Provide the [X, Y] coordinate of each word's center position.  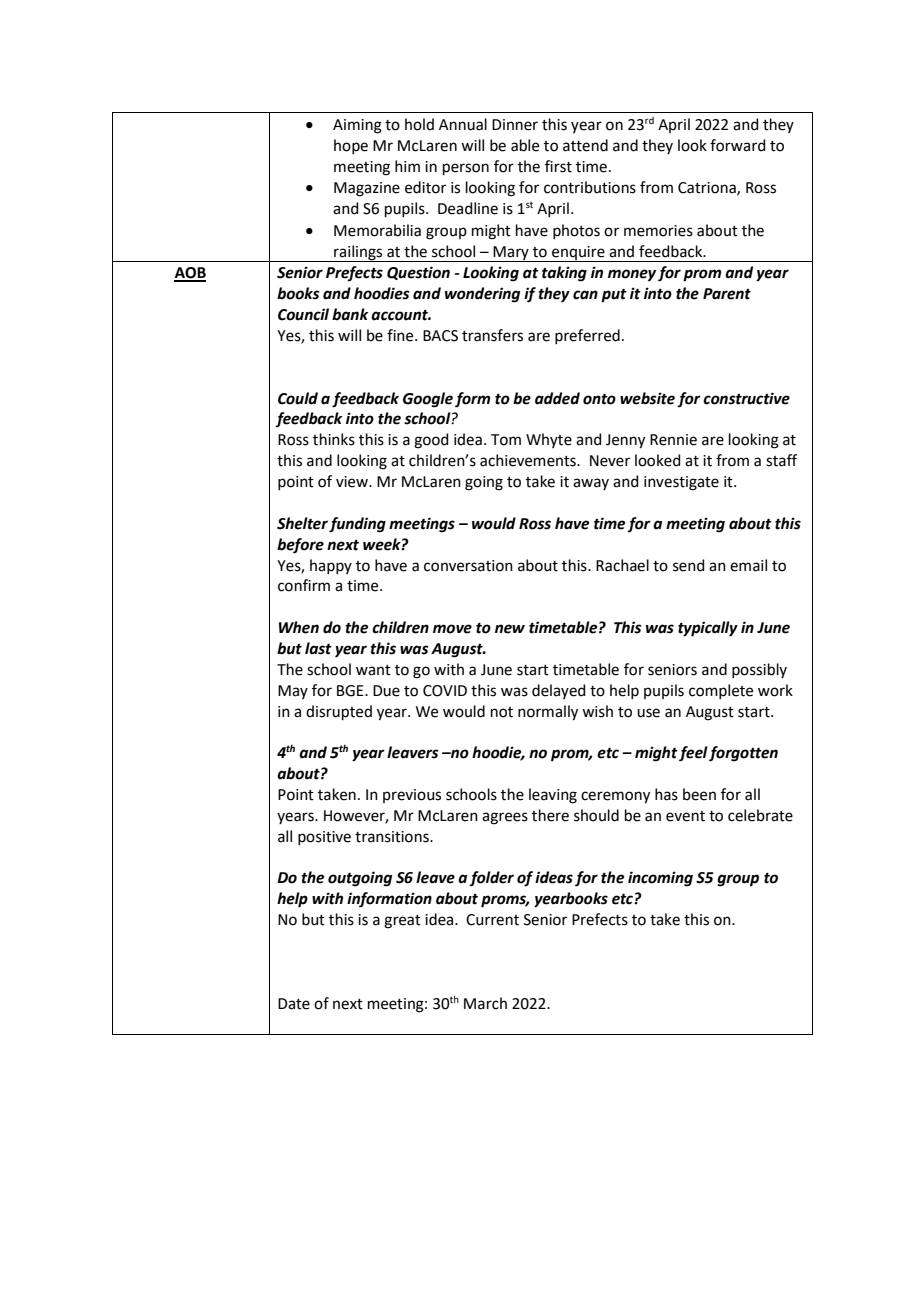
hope [351, 146]
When [299, 627]
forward [738, 145]
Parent [727, 294]
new [510, 629]
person [466, 169]
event [685, 816]
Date [294, 1004]
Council [303, 314]
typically [708, 629]
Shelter [302, 523]
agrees [505, 818]
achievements [529, 460]
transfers [492, 335]
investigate [681, 483]
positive [324, 838]
